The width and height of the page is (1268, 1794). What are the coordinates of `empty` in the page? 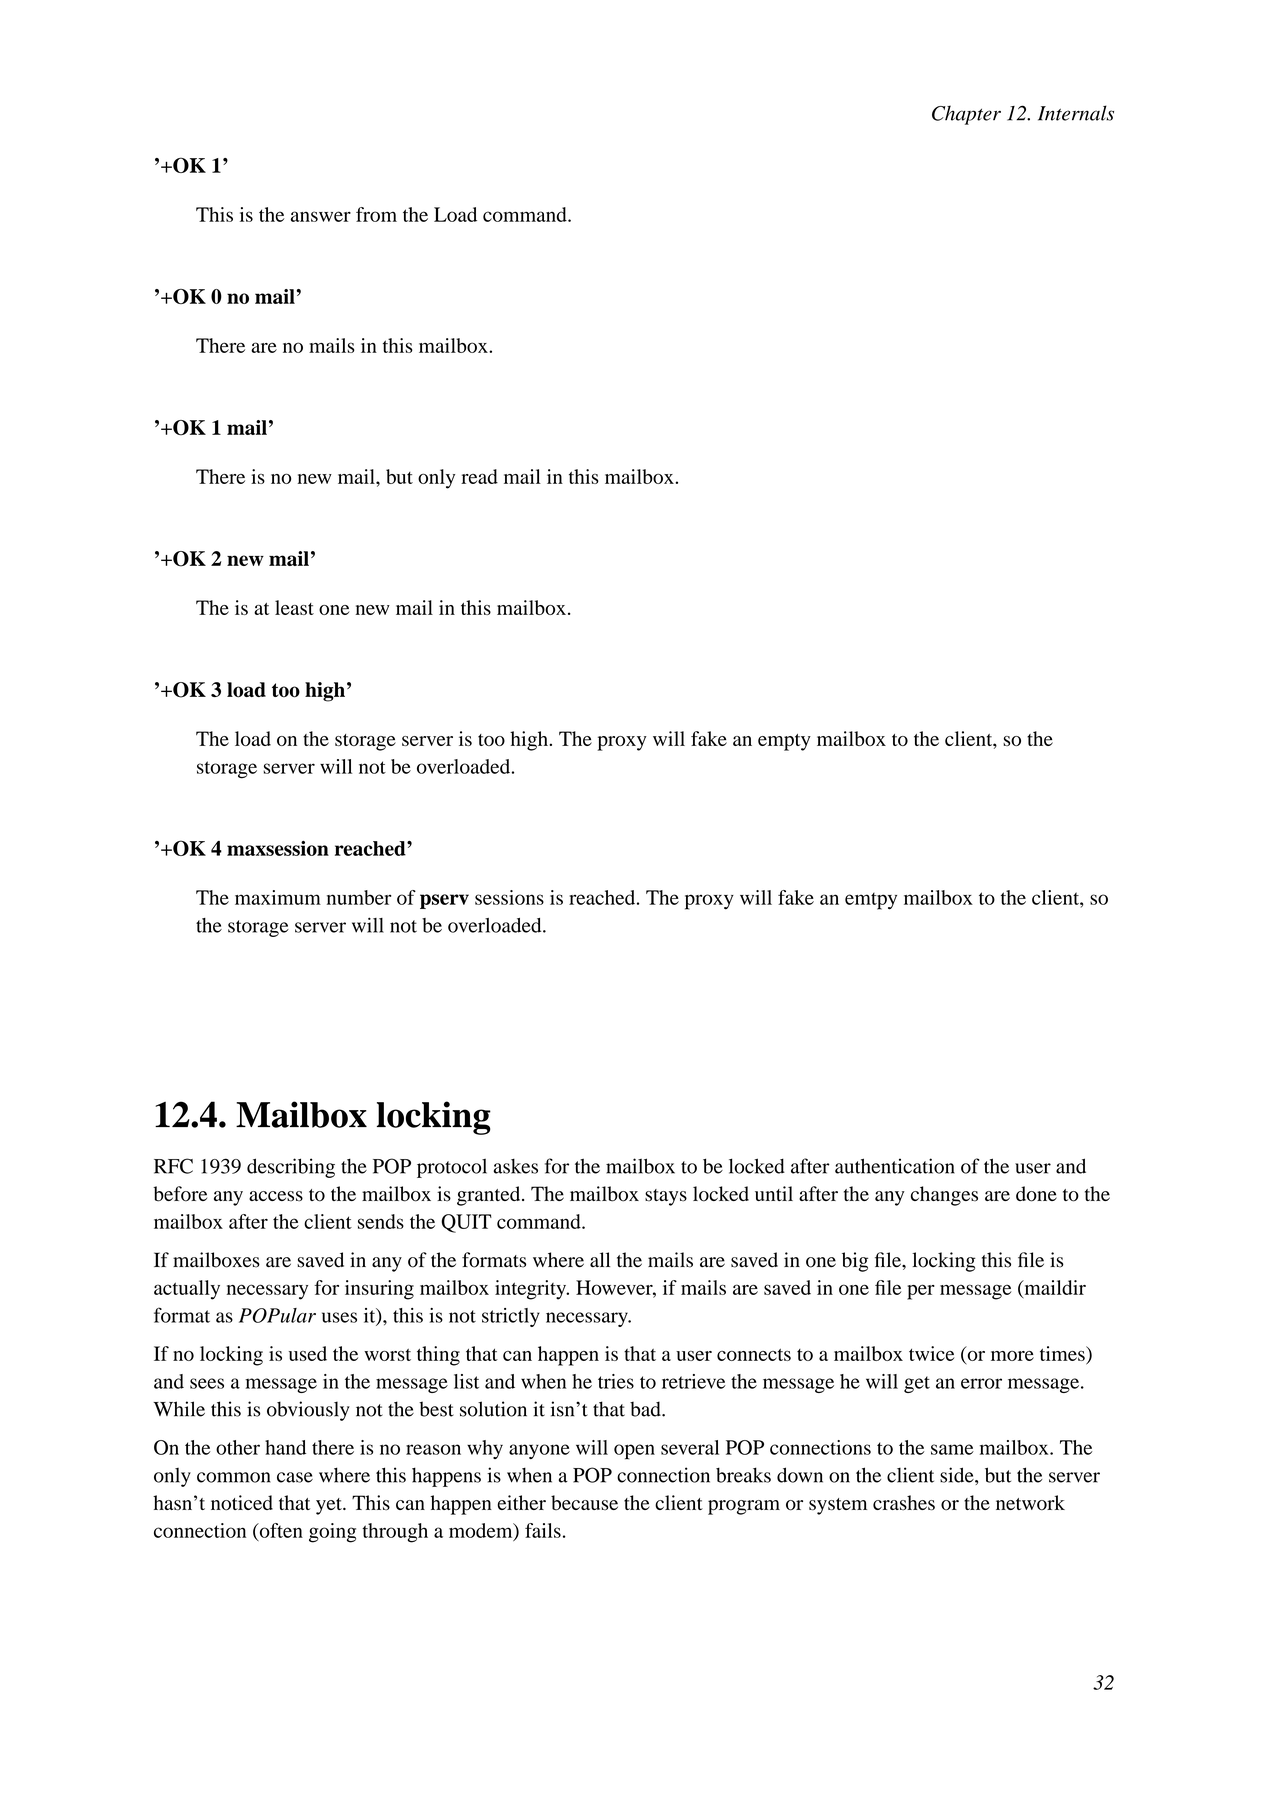 It's located at (784, 742).
